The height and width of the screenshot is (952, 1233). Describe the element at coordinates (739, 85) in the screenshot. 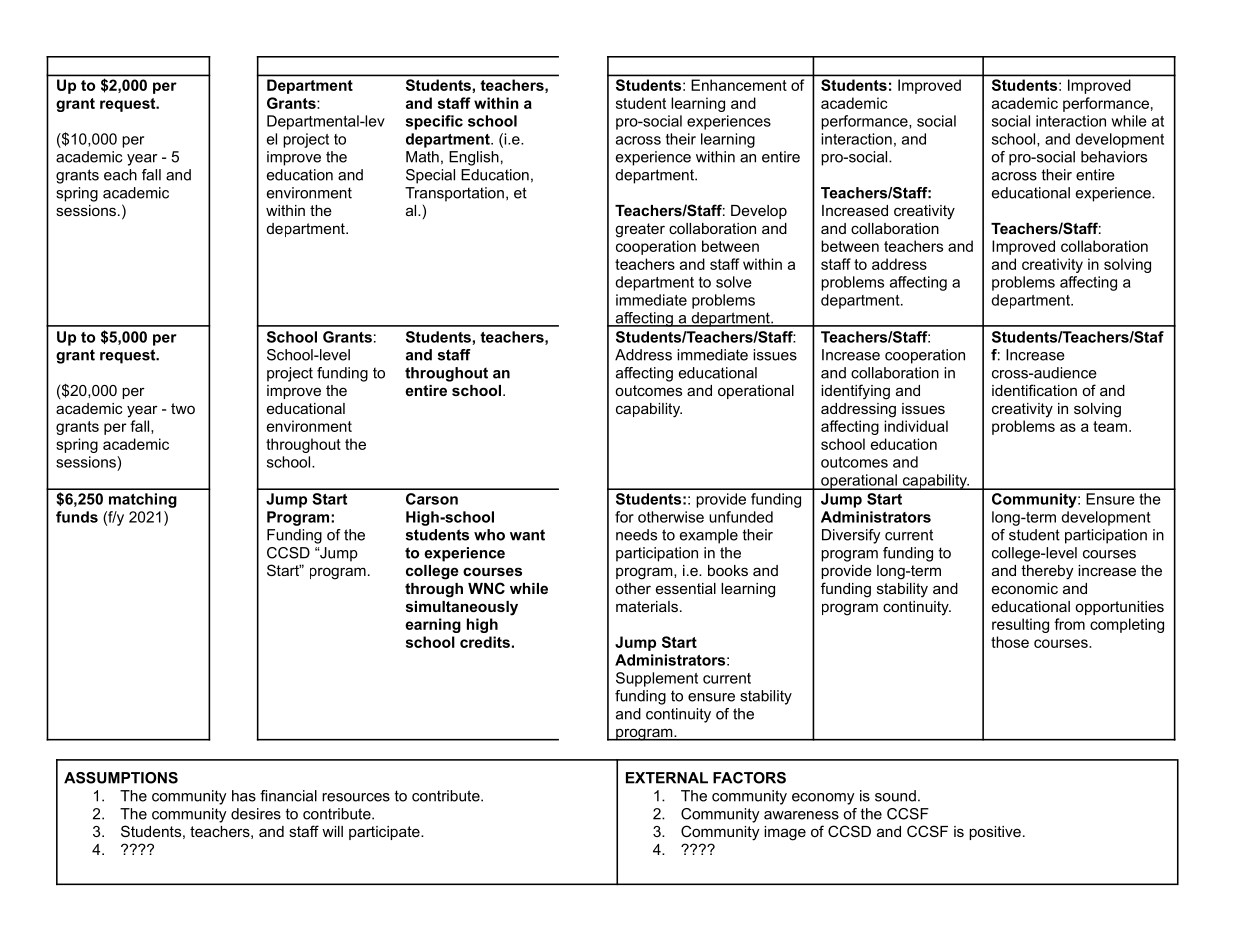

I see `Enhancement` at that location.
